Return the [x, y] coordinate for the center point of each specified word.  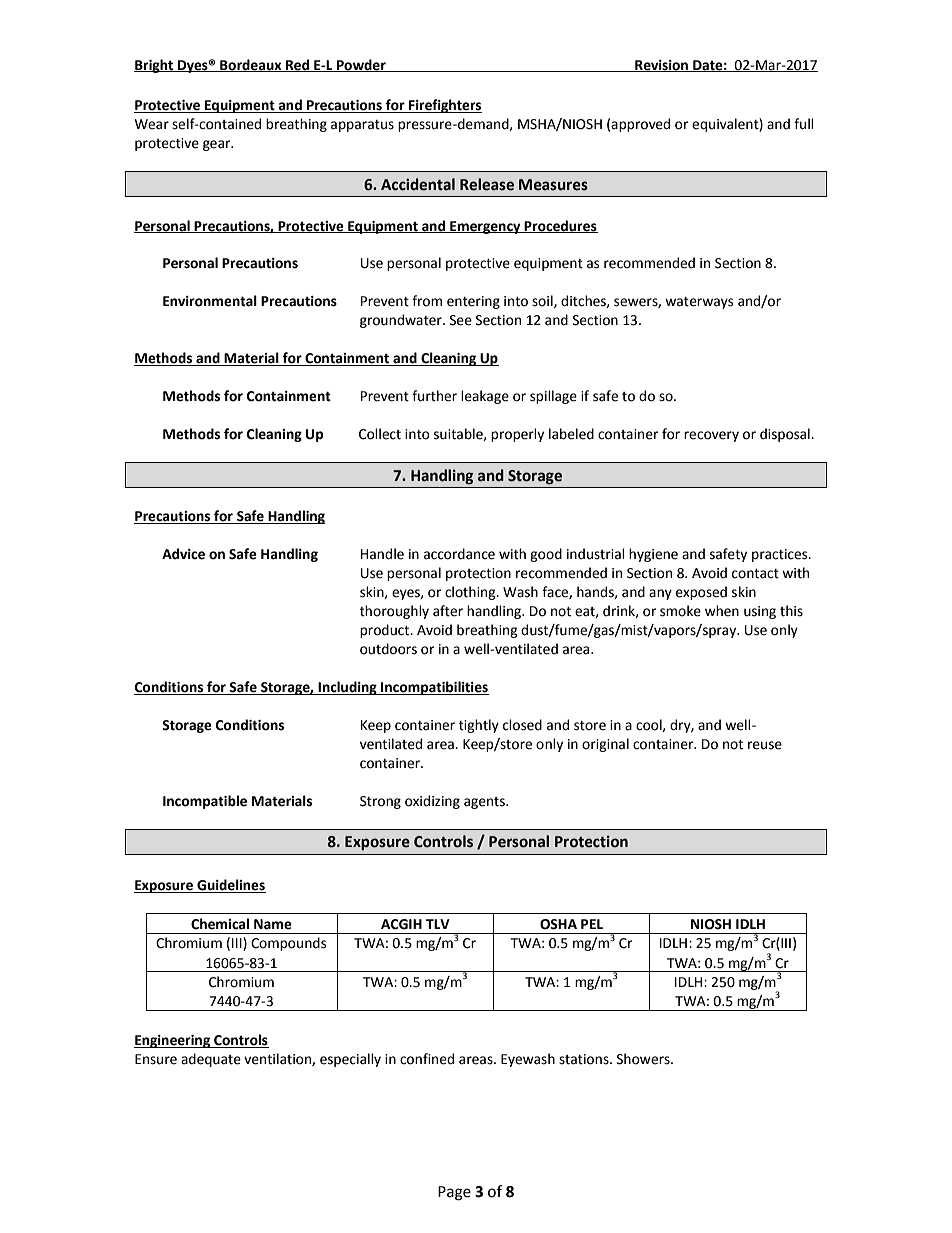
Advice [183, 554]
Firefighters [444, 106]
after [448, 611]
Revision [661, 66]
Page [454, 1193]
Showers [644, 1059]
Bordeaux [251, 65]
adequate [211, 1060]
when [722, 611]
